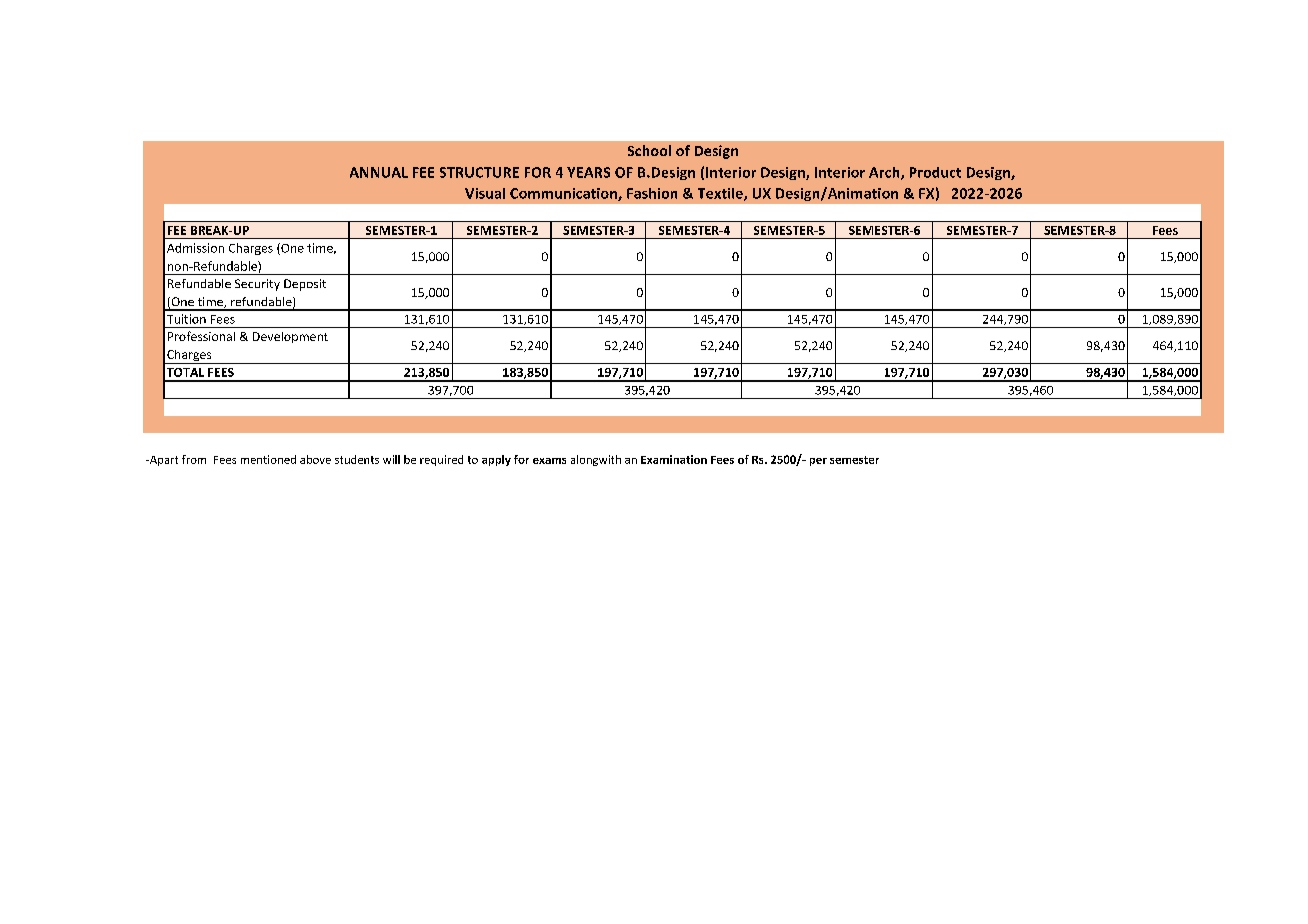 This document has height=924, width=1308. What do you see at coordinates (290, 337) in the document?
I see `Development` at bounding box center [290, 337].
